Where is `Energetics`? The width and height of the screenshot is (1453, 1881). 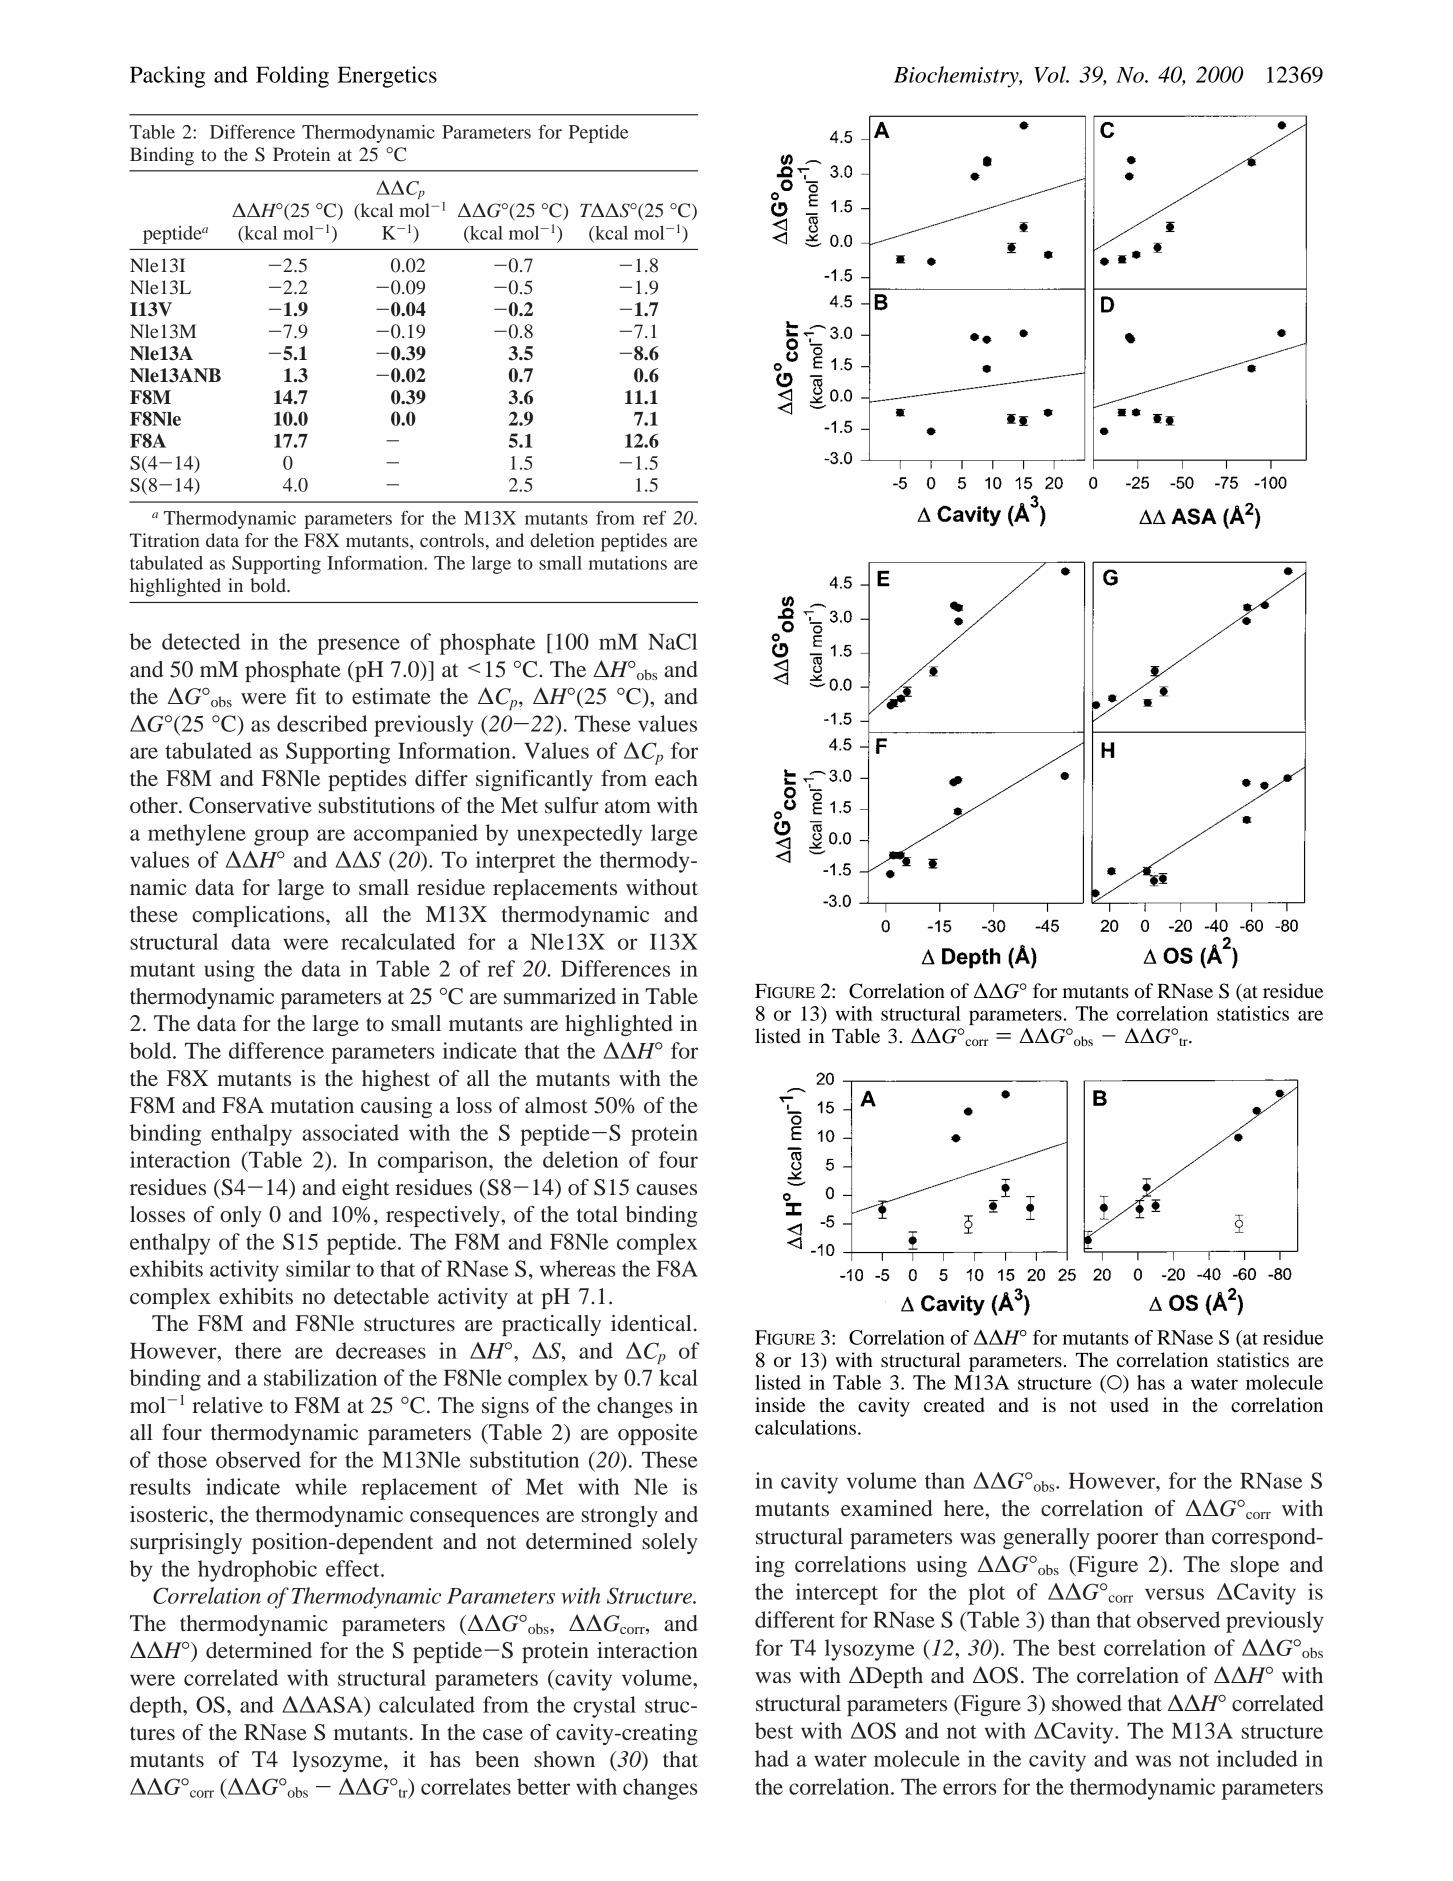
Energetics is located at coordinates (387, 77).
